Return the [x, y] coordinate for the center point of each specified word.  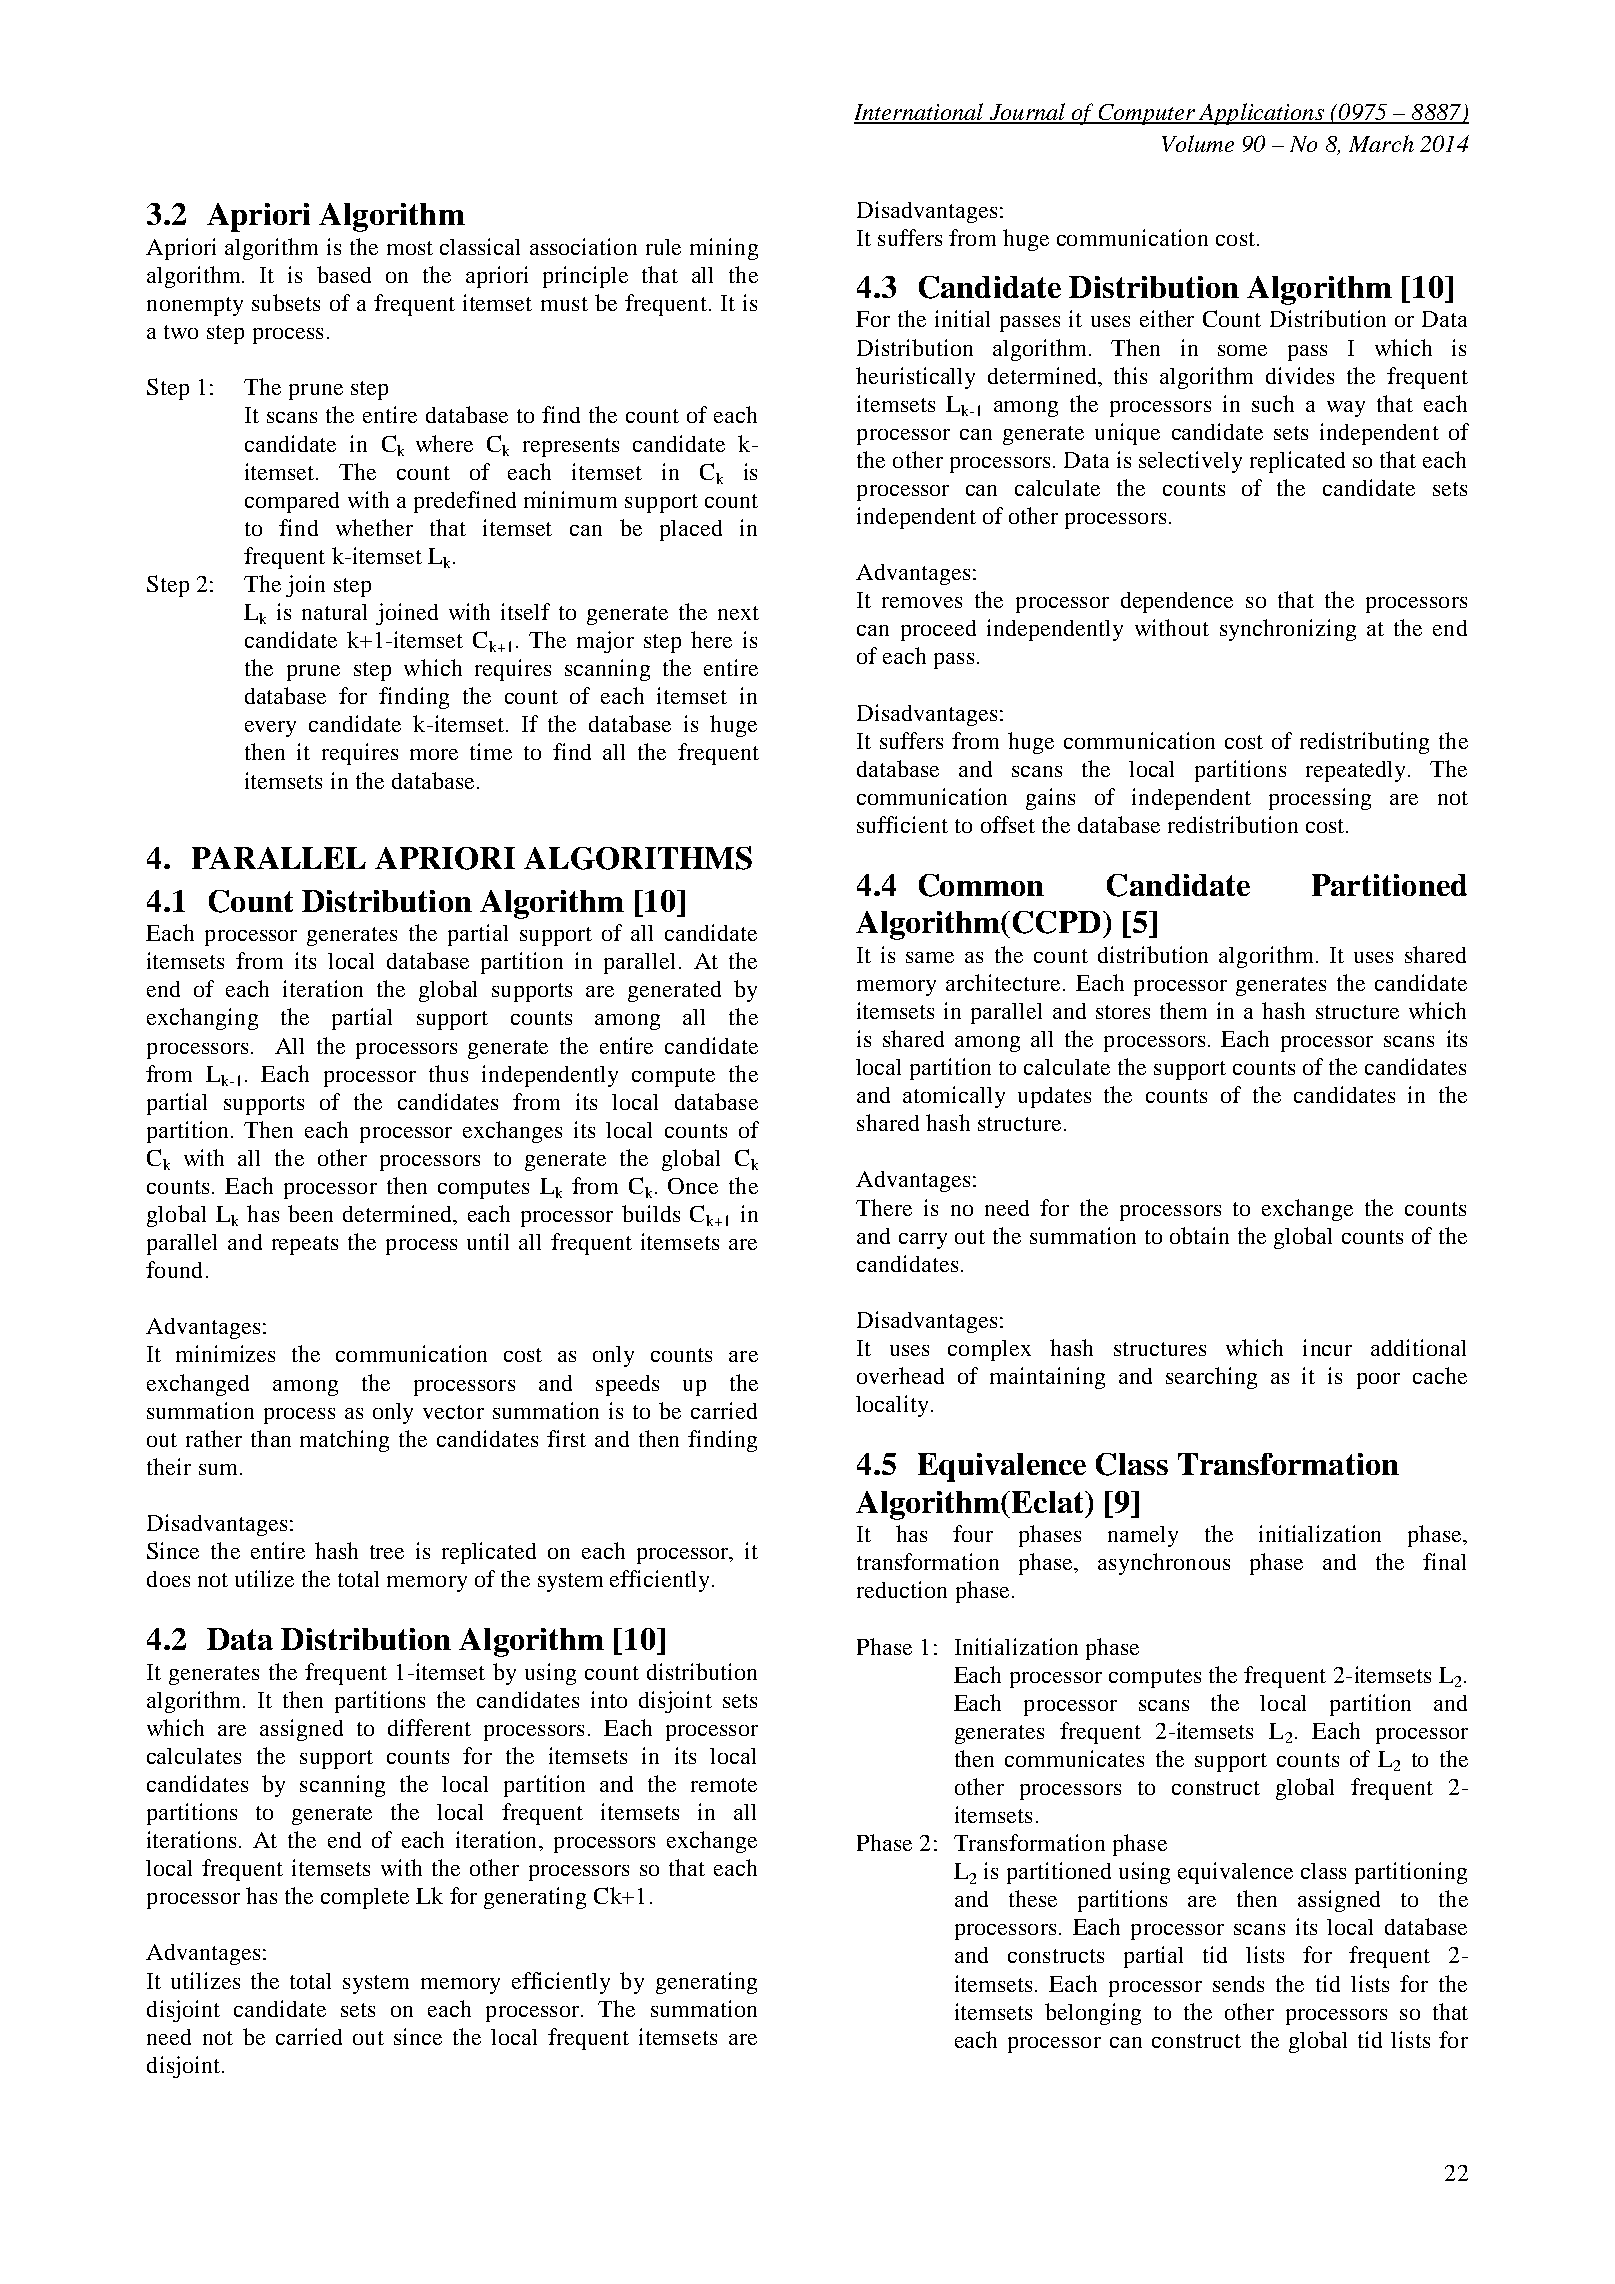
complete [365, 1898]
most [410, 248]
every [270, 729]
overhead [900, 1375]
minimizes [225, 1353]
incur [1327, 1347]
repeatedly [1357, 771]
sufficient [902, 824]
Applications [1261, 114]
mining [724, 249]
